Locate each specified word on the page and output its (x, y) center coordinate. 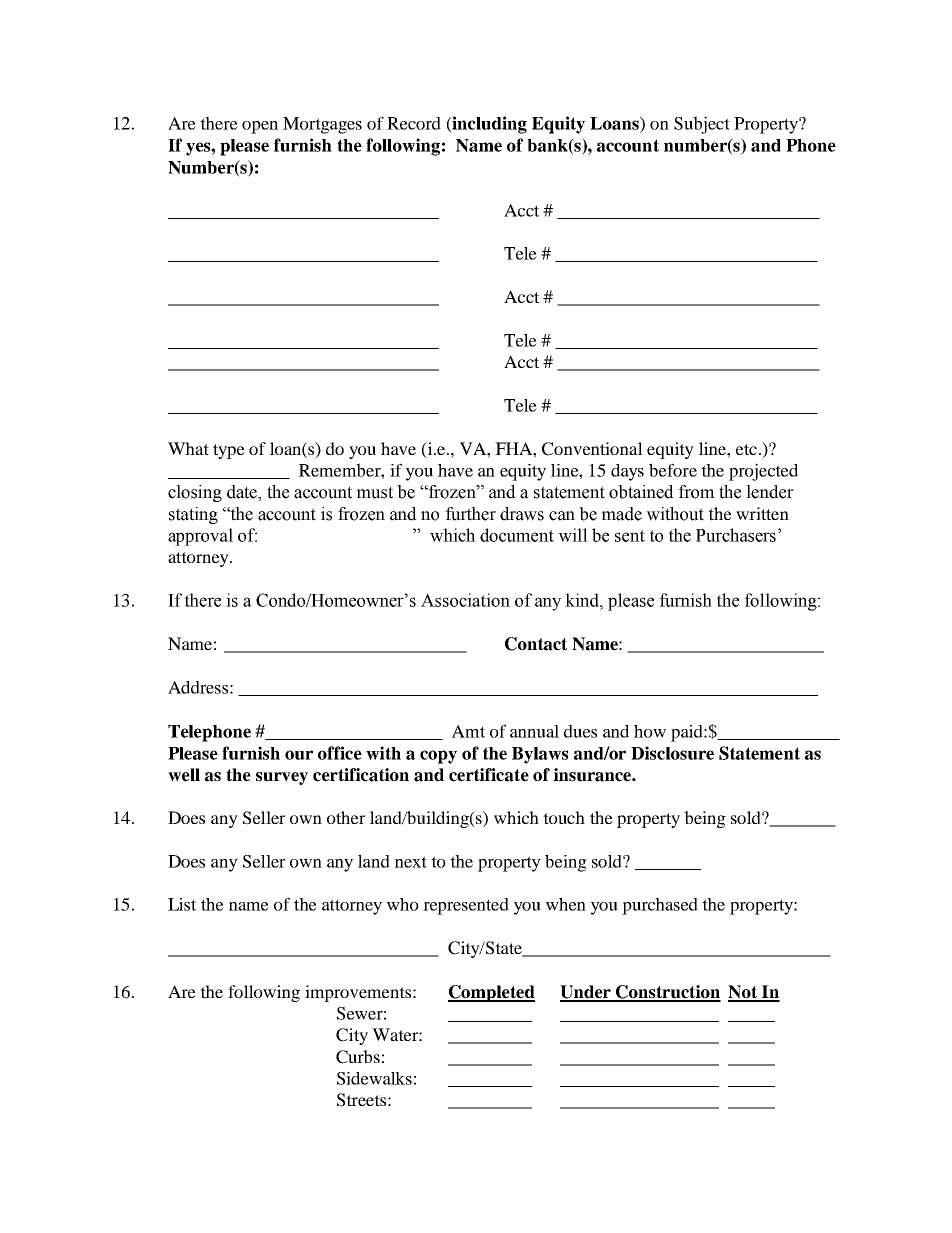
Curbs (358, 1057)
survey (282, 778)
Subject (702, 125)
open (260, 127)
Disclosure (672, 753)
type (229, 451)
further (470, 514)
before (673, 470)
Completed (491, 993)
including (488, 125)
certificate (489, 775)
